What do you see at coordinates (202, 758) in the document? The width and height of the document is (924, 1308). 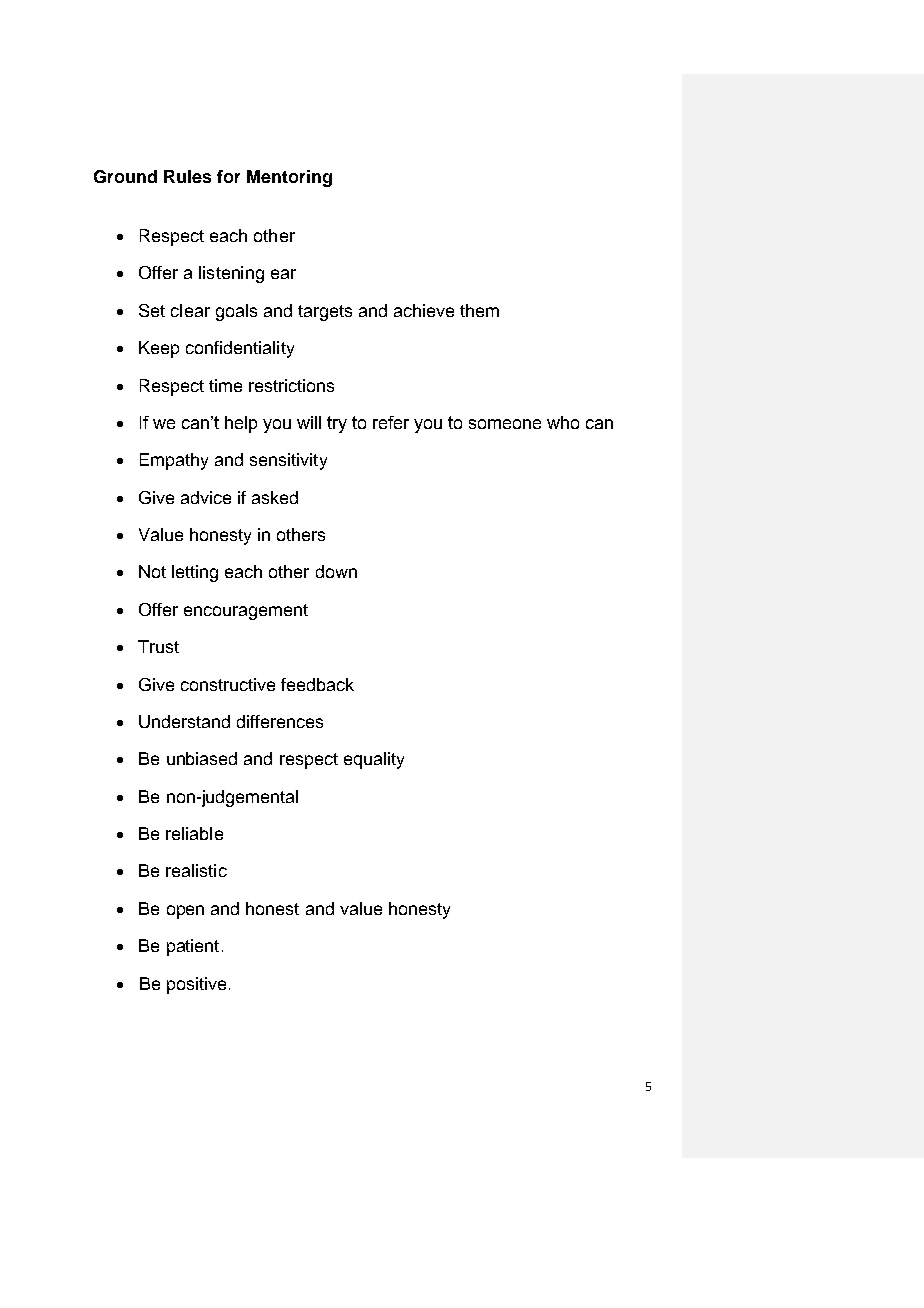 I see `unbiased` at bounding box center [202, 758].
